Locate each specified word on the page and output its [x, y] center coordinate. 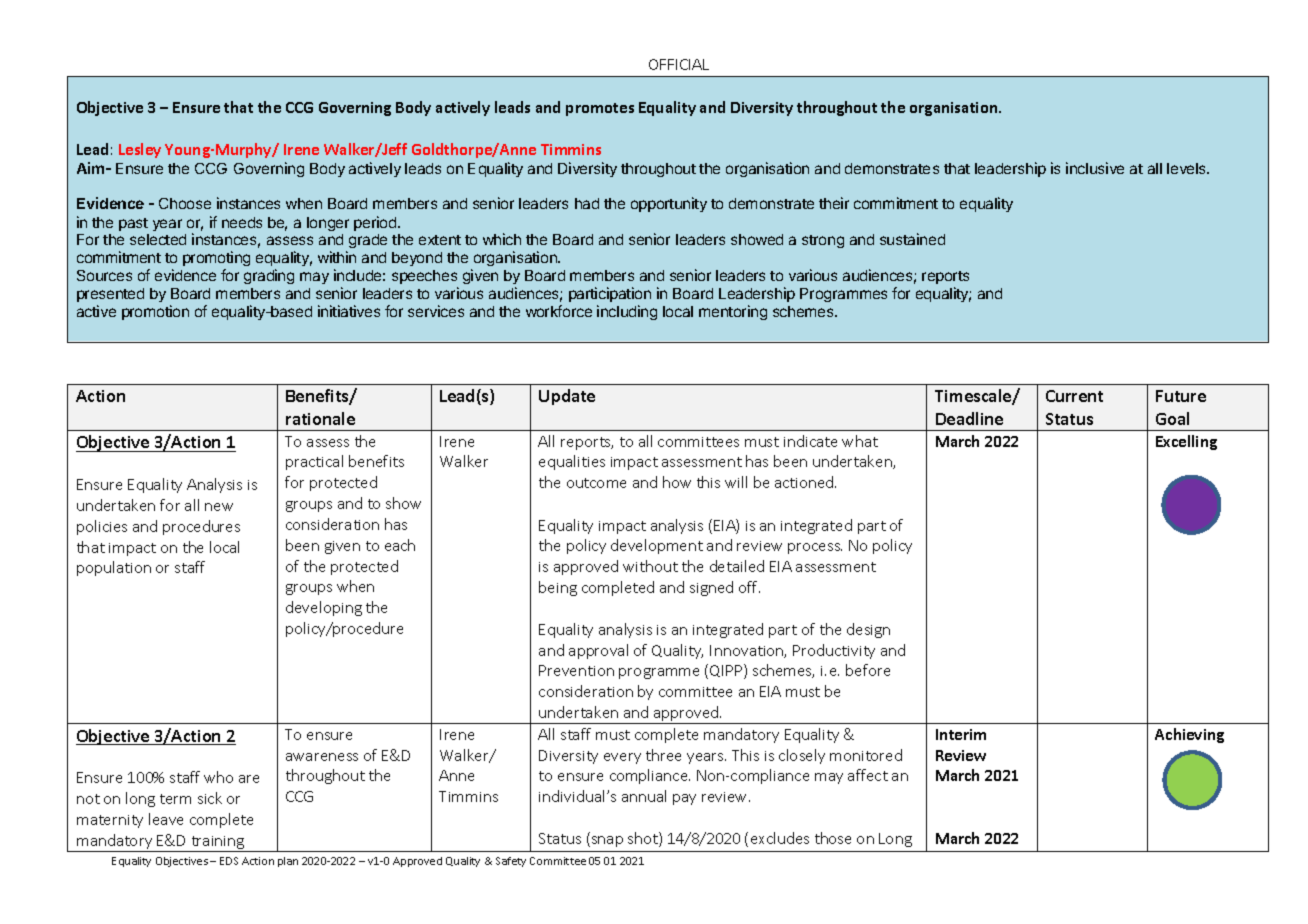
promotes [600, 109]
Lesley [140, 150]
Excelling [1186, 442]
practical [314, 462]
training [218, 844]
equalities [572, 462]
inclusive [1095, 168]
